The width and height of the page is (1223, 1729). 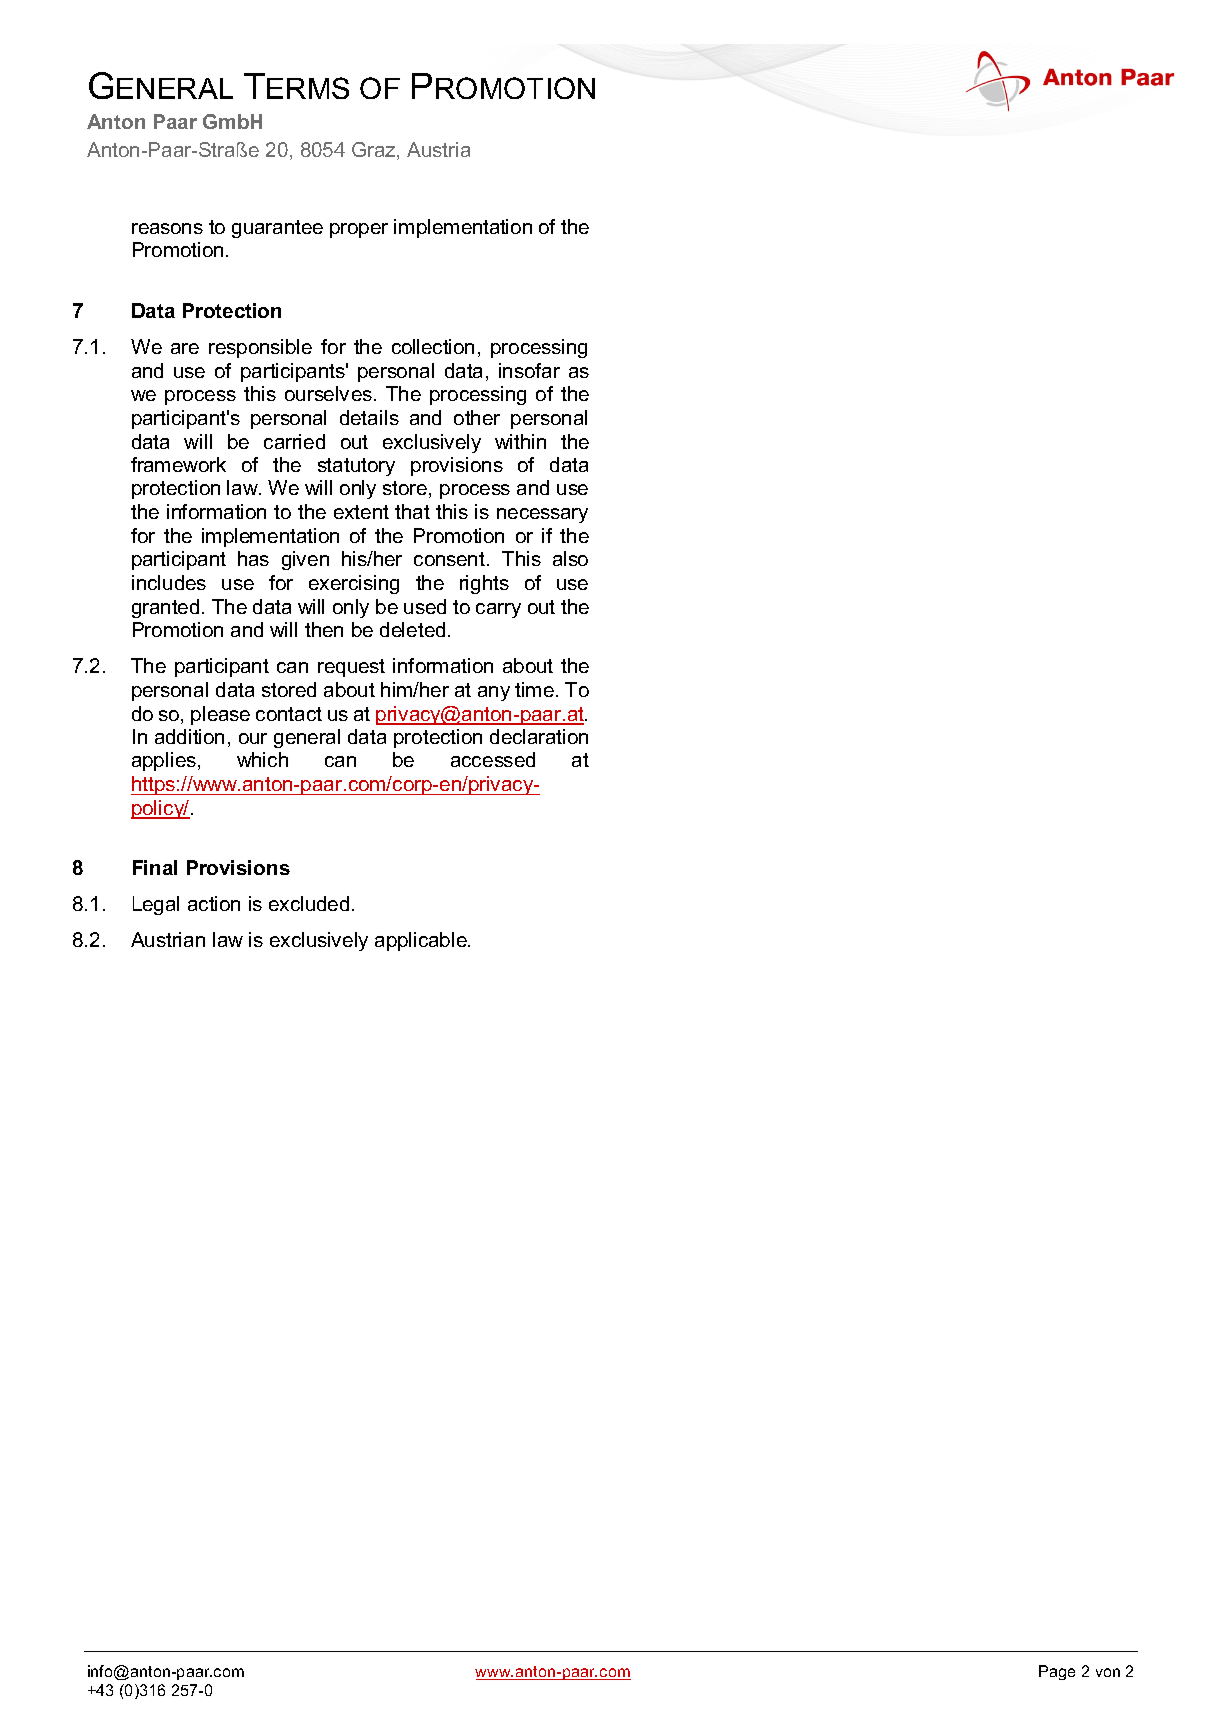 What do you see at coordinates (1057, 1672) in the page?
I see `Page` at bounding box center [1057, 1672].
